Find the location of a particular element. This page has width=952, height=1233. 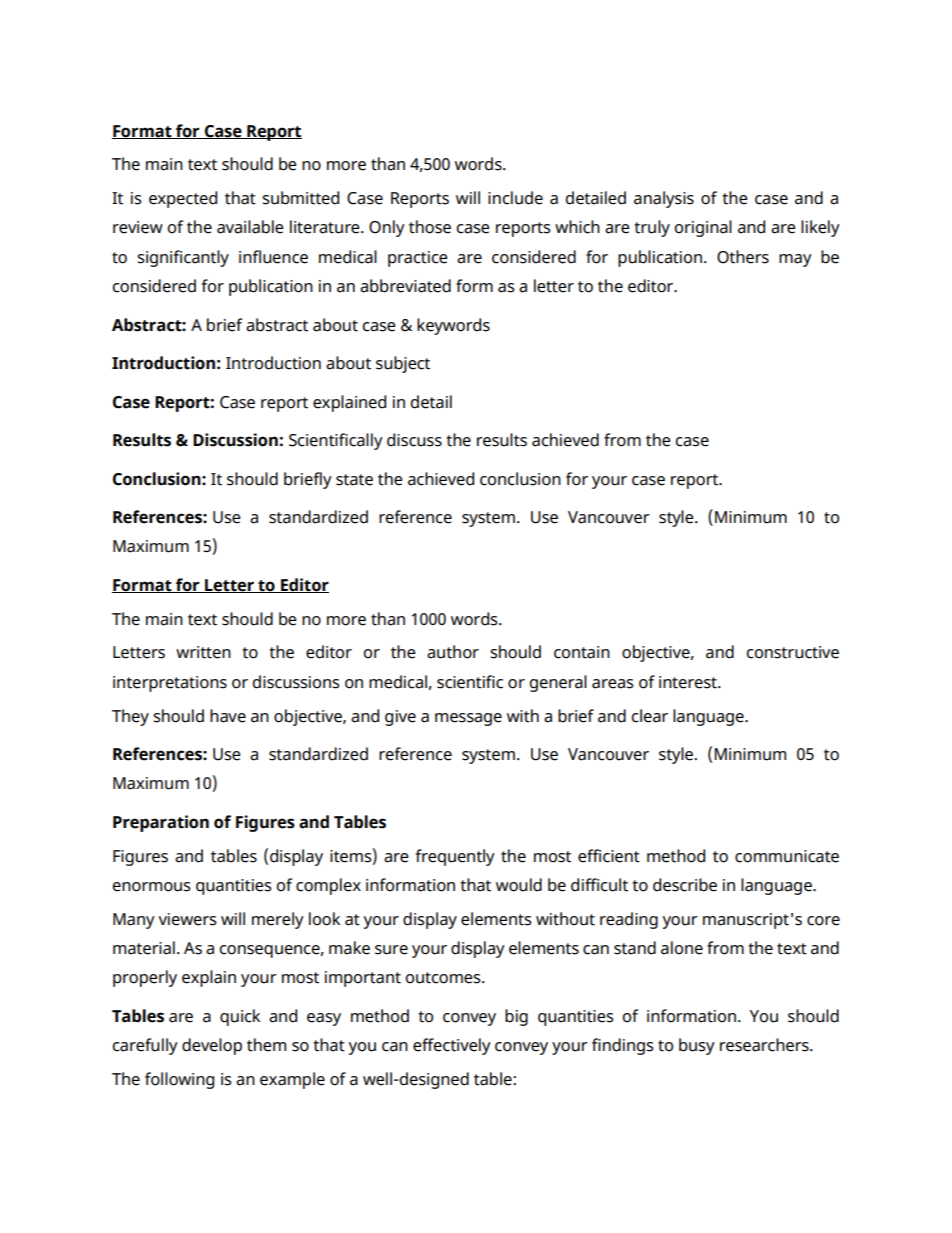

effectively is located at coordinates (452, 1046).
